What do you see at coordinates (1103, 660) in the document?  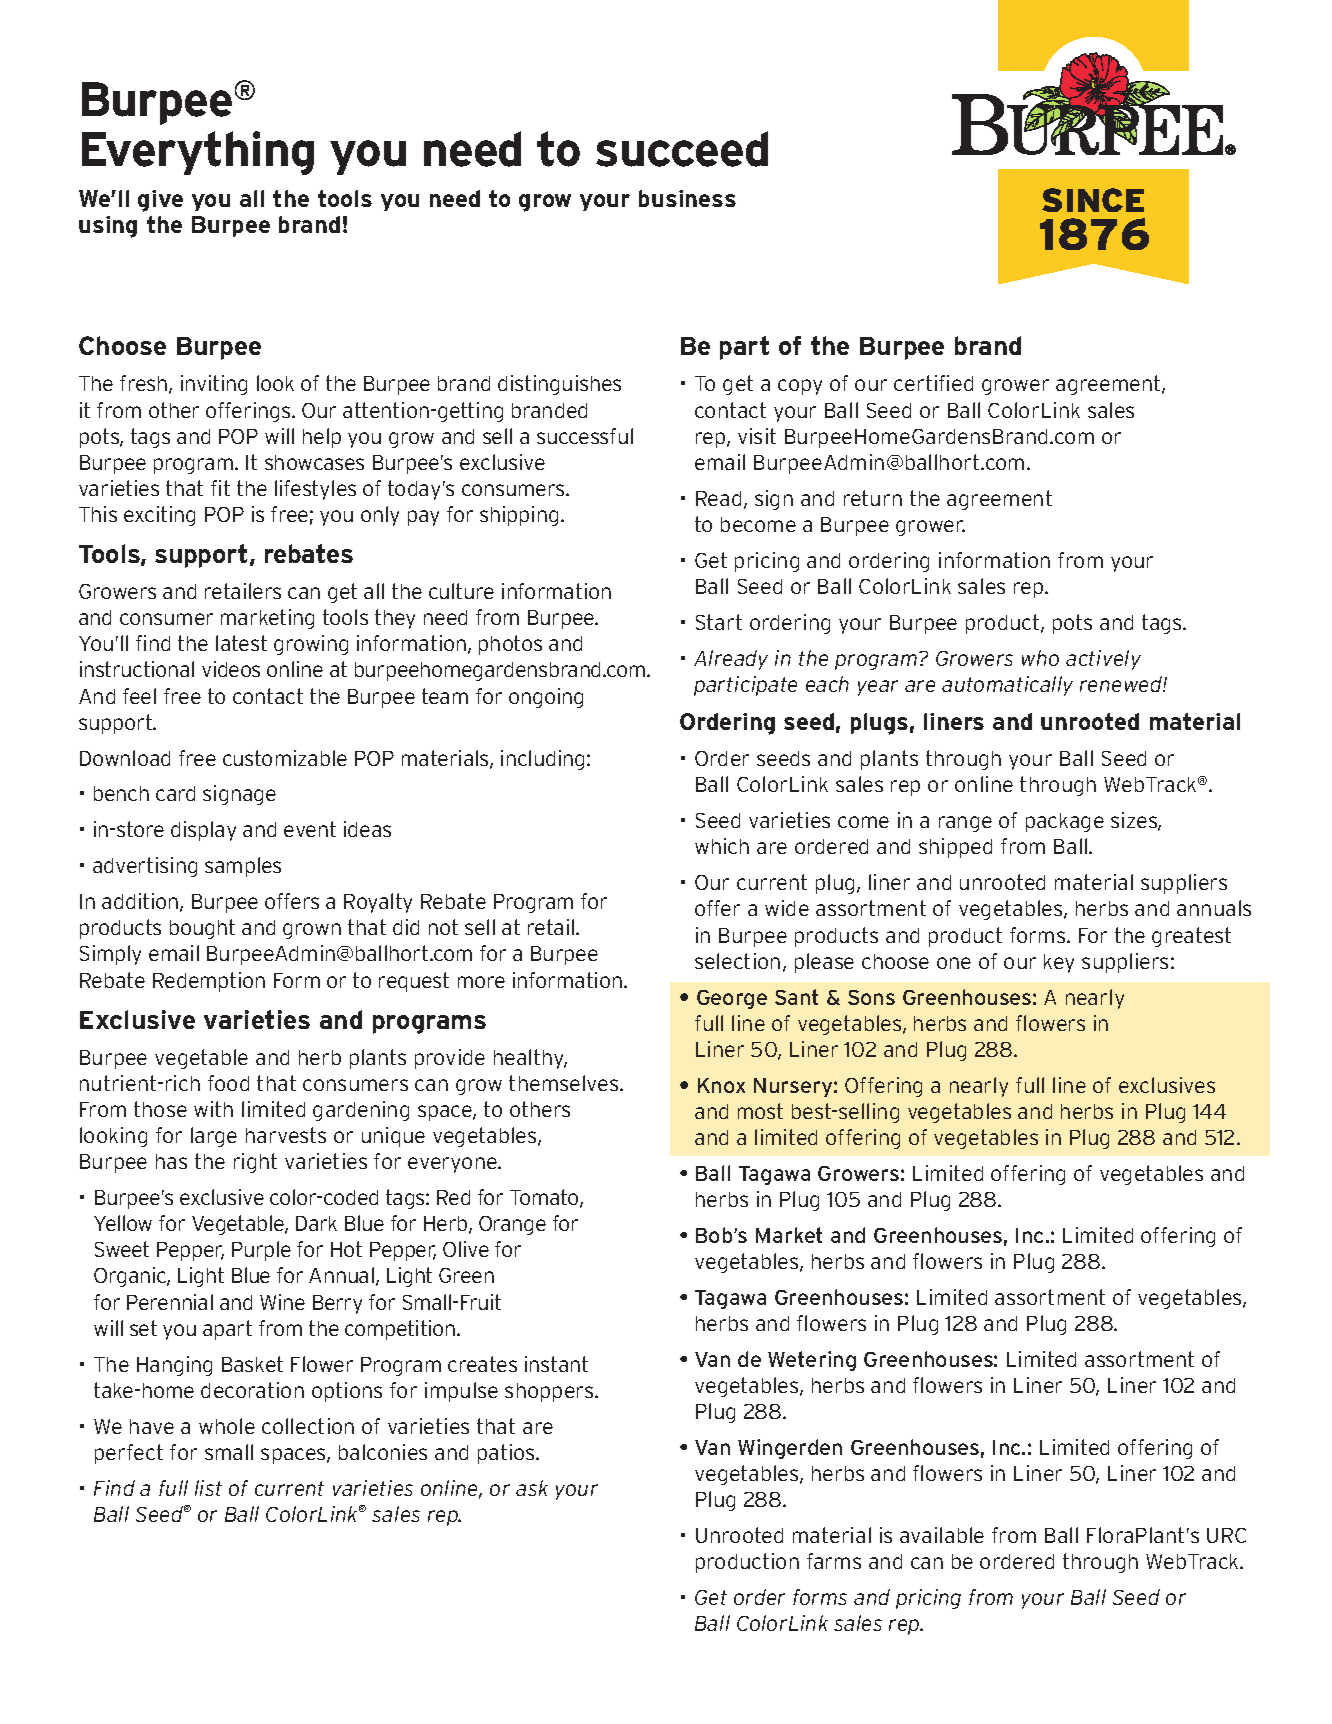 I see `actively` at bounding box center [1103, 660].
